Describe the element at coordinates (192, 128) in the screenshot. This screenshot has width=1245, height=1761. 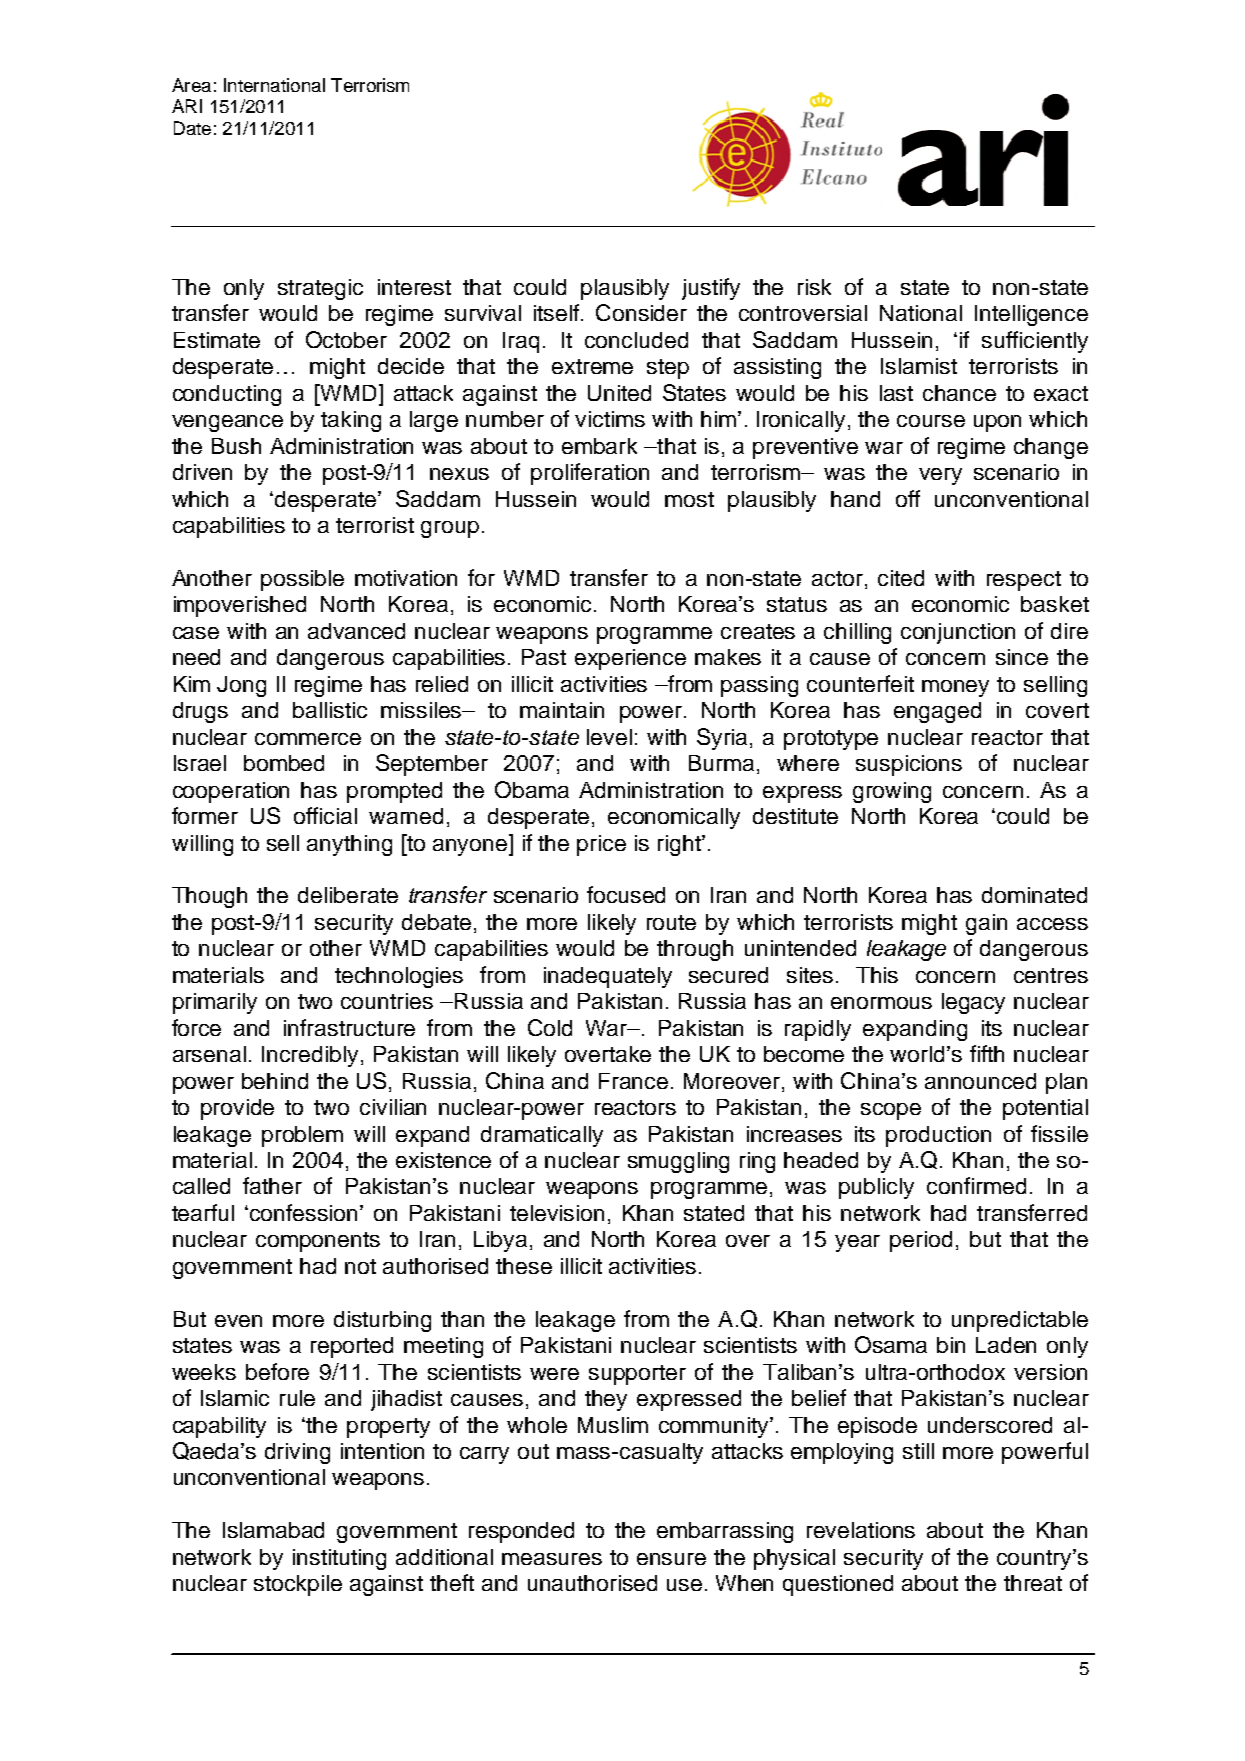
I see `Date` at that location.
